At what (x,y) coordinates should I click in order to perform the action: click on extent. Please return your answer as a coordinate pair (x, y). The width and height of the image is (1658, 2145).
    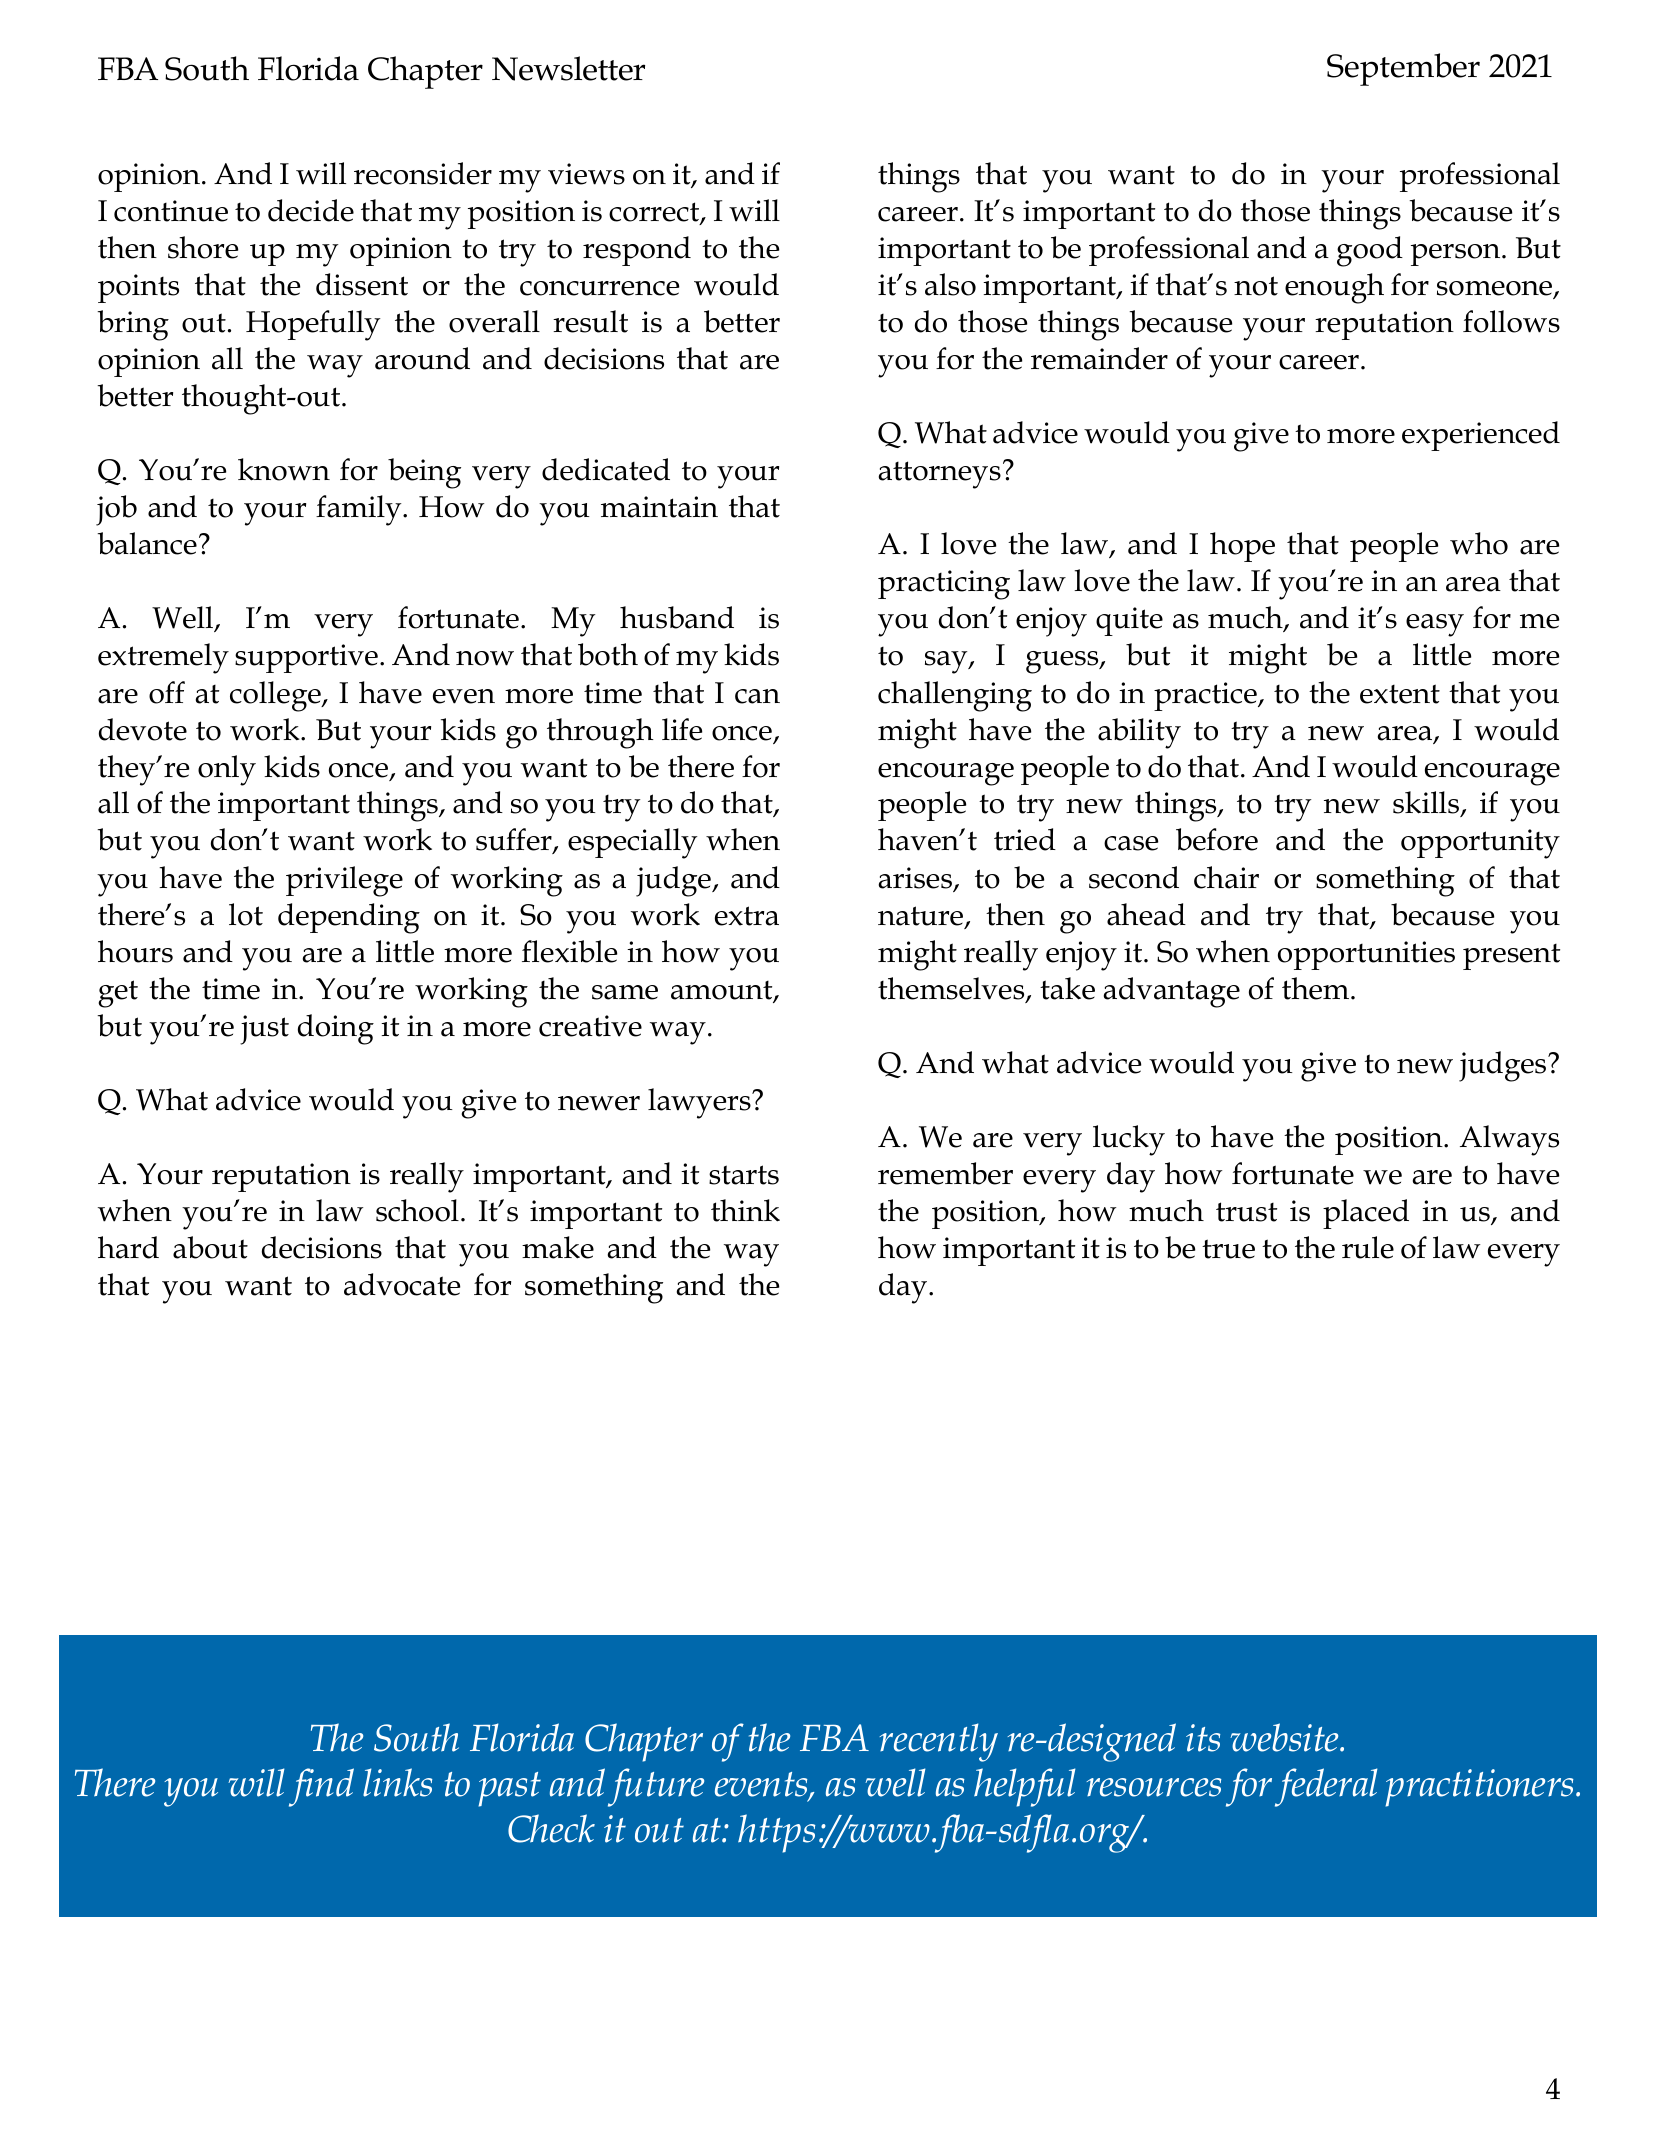
    Looking at the image, I should click on (1400, 694).
